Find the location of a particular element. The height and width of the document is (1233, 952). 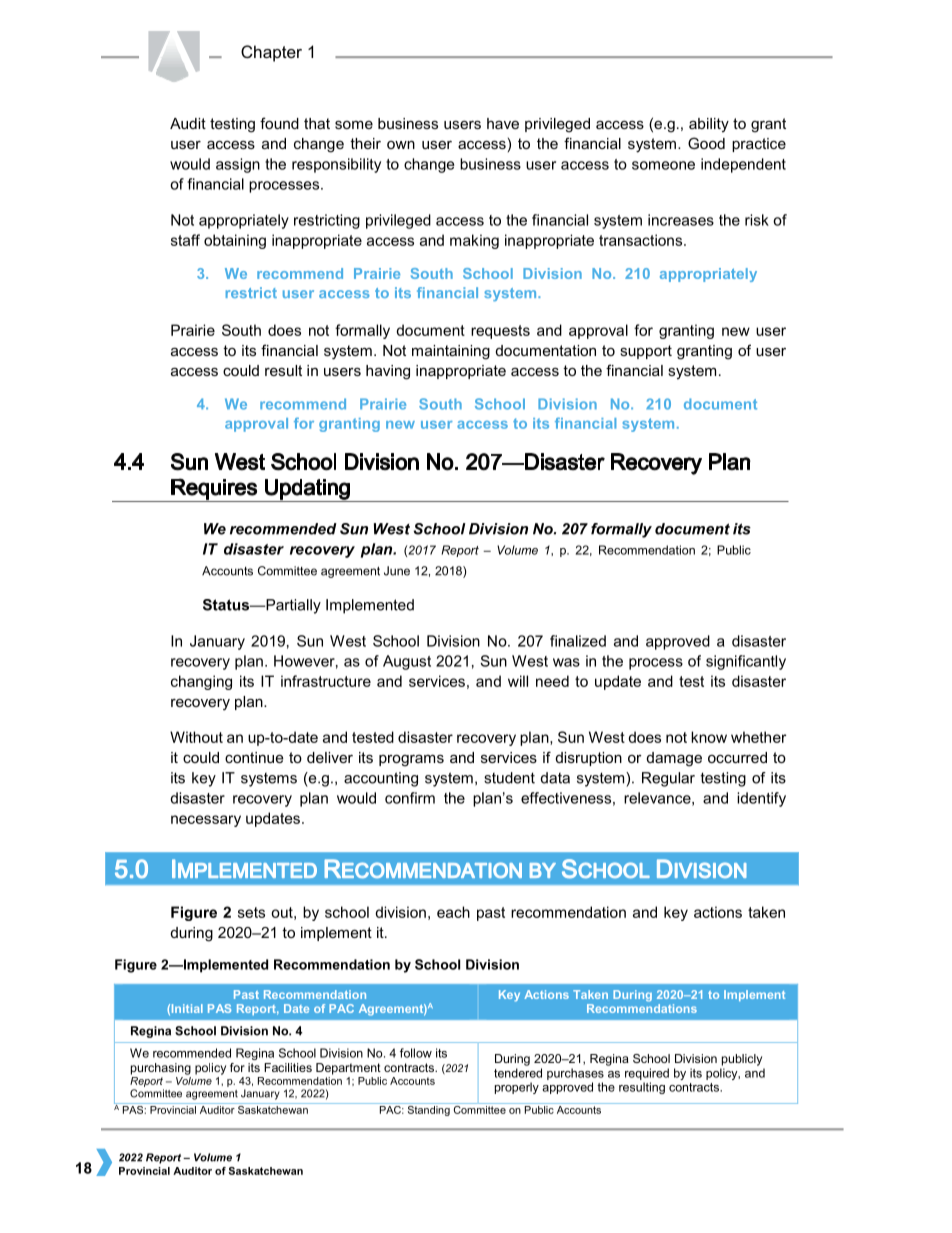

have is located at coordinates (503, 123).
